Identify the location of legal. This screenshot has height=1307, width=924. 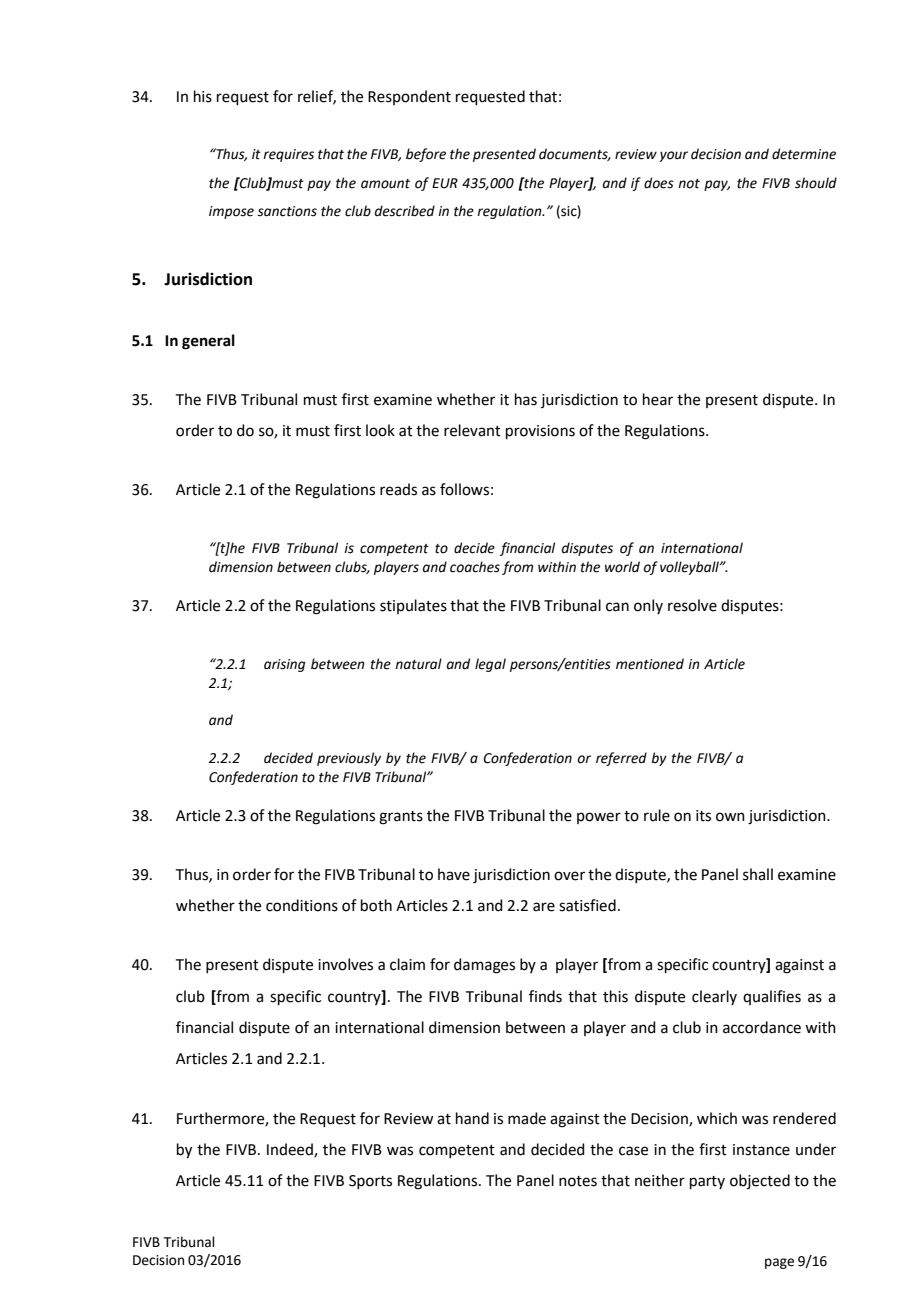
(490, 665).
